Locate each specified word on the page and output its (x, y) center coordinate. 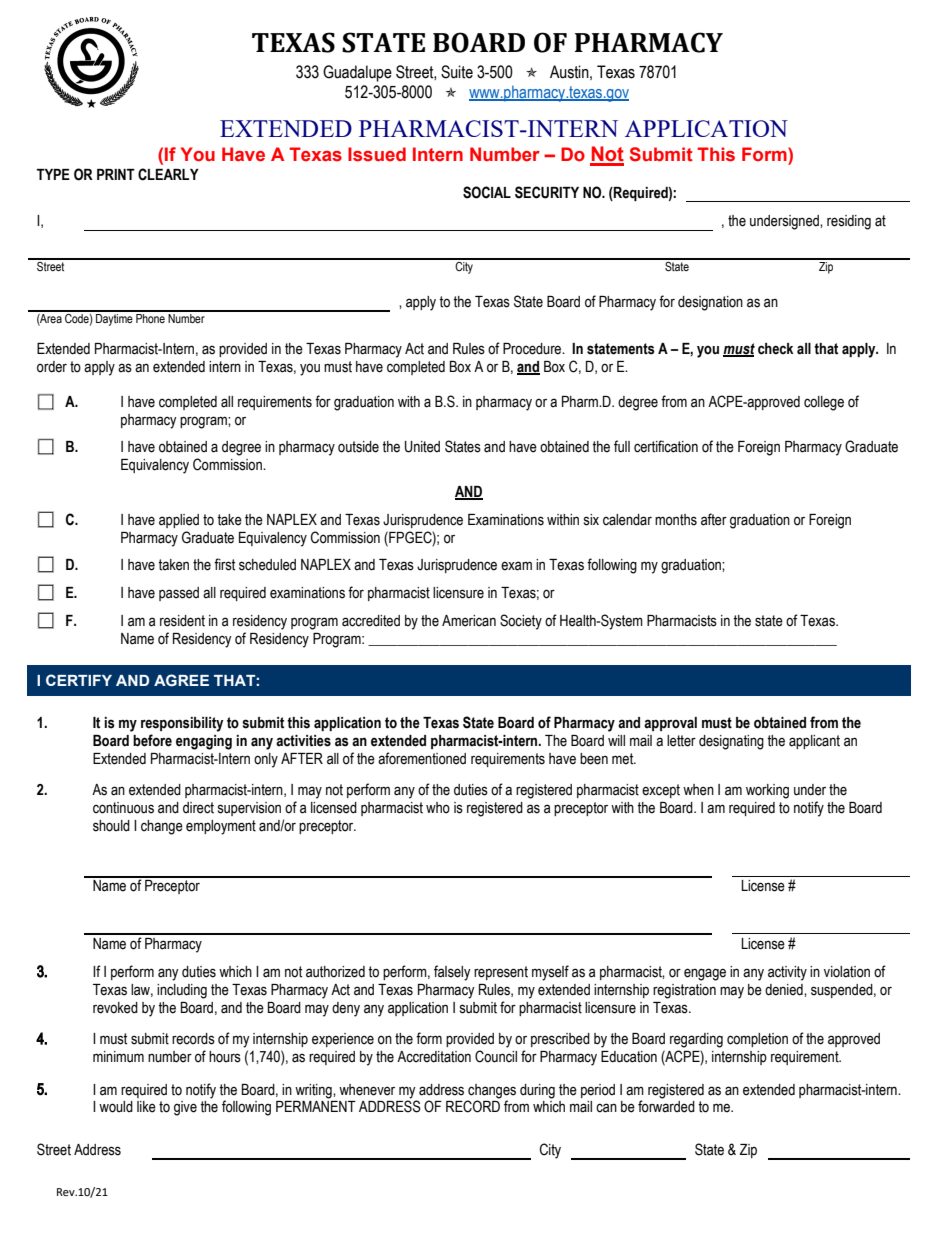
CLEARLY (168, 174)
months (676, 520)
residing (849, 222)
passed (179, 594)
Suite (457, 72)
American (469, 621)
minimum (118, 1057)
